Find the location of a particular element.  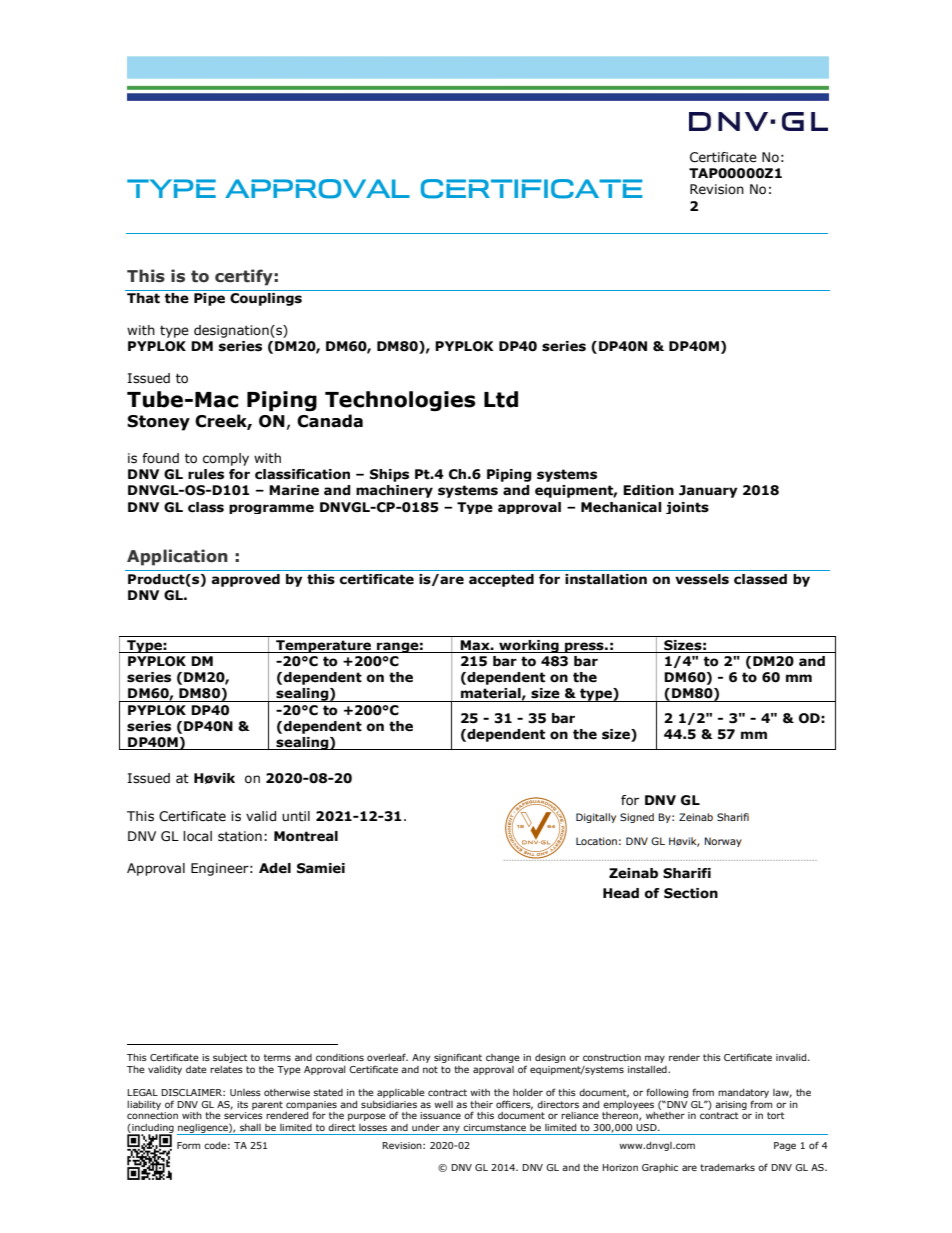

January is located at coordinates (708, 491).
